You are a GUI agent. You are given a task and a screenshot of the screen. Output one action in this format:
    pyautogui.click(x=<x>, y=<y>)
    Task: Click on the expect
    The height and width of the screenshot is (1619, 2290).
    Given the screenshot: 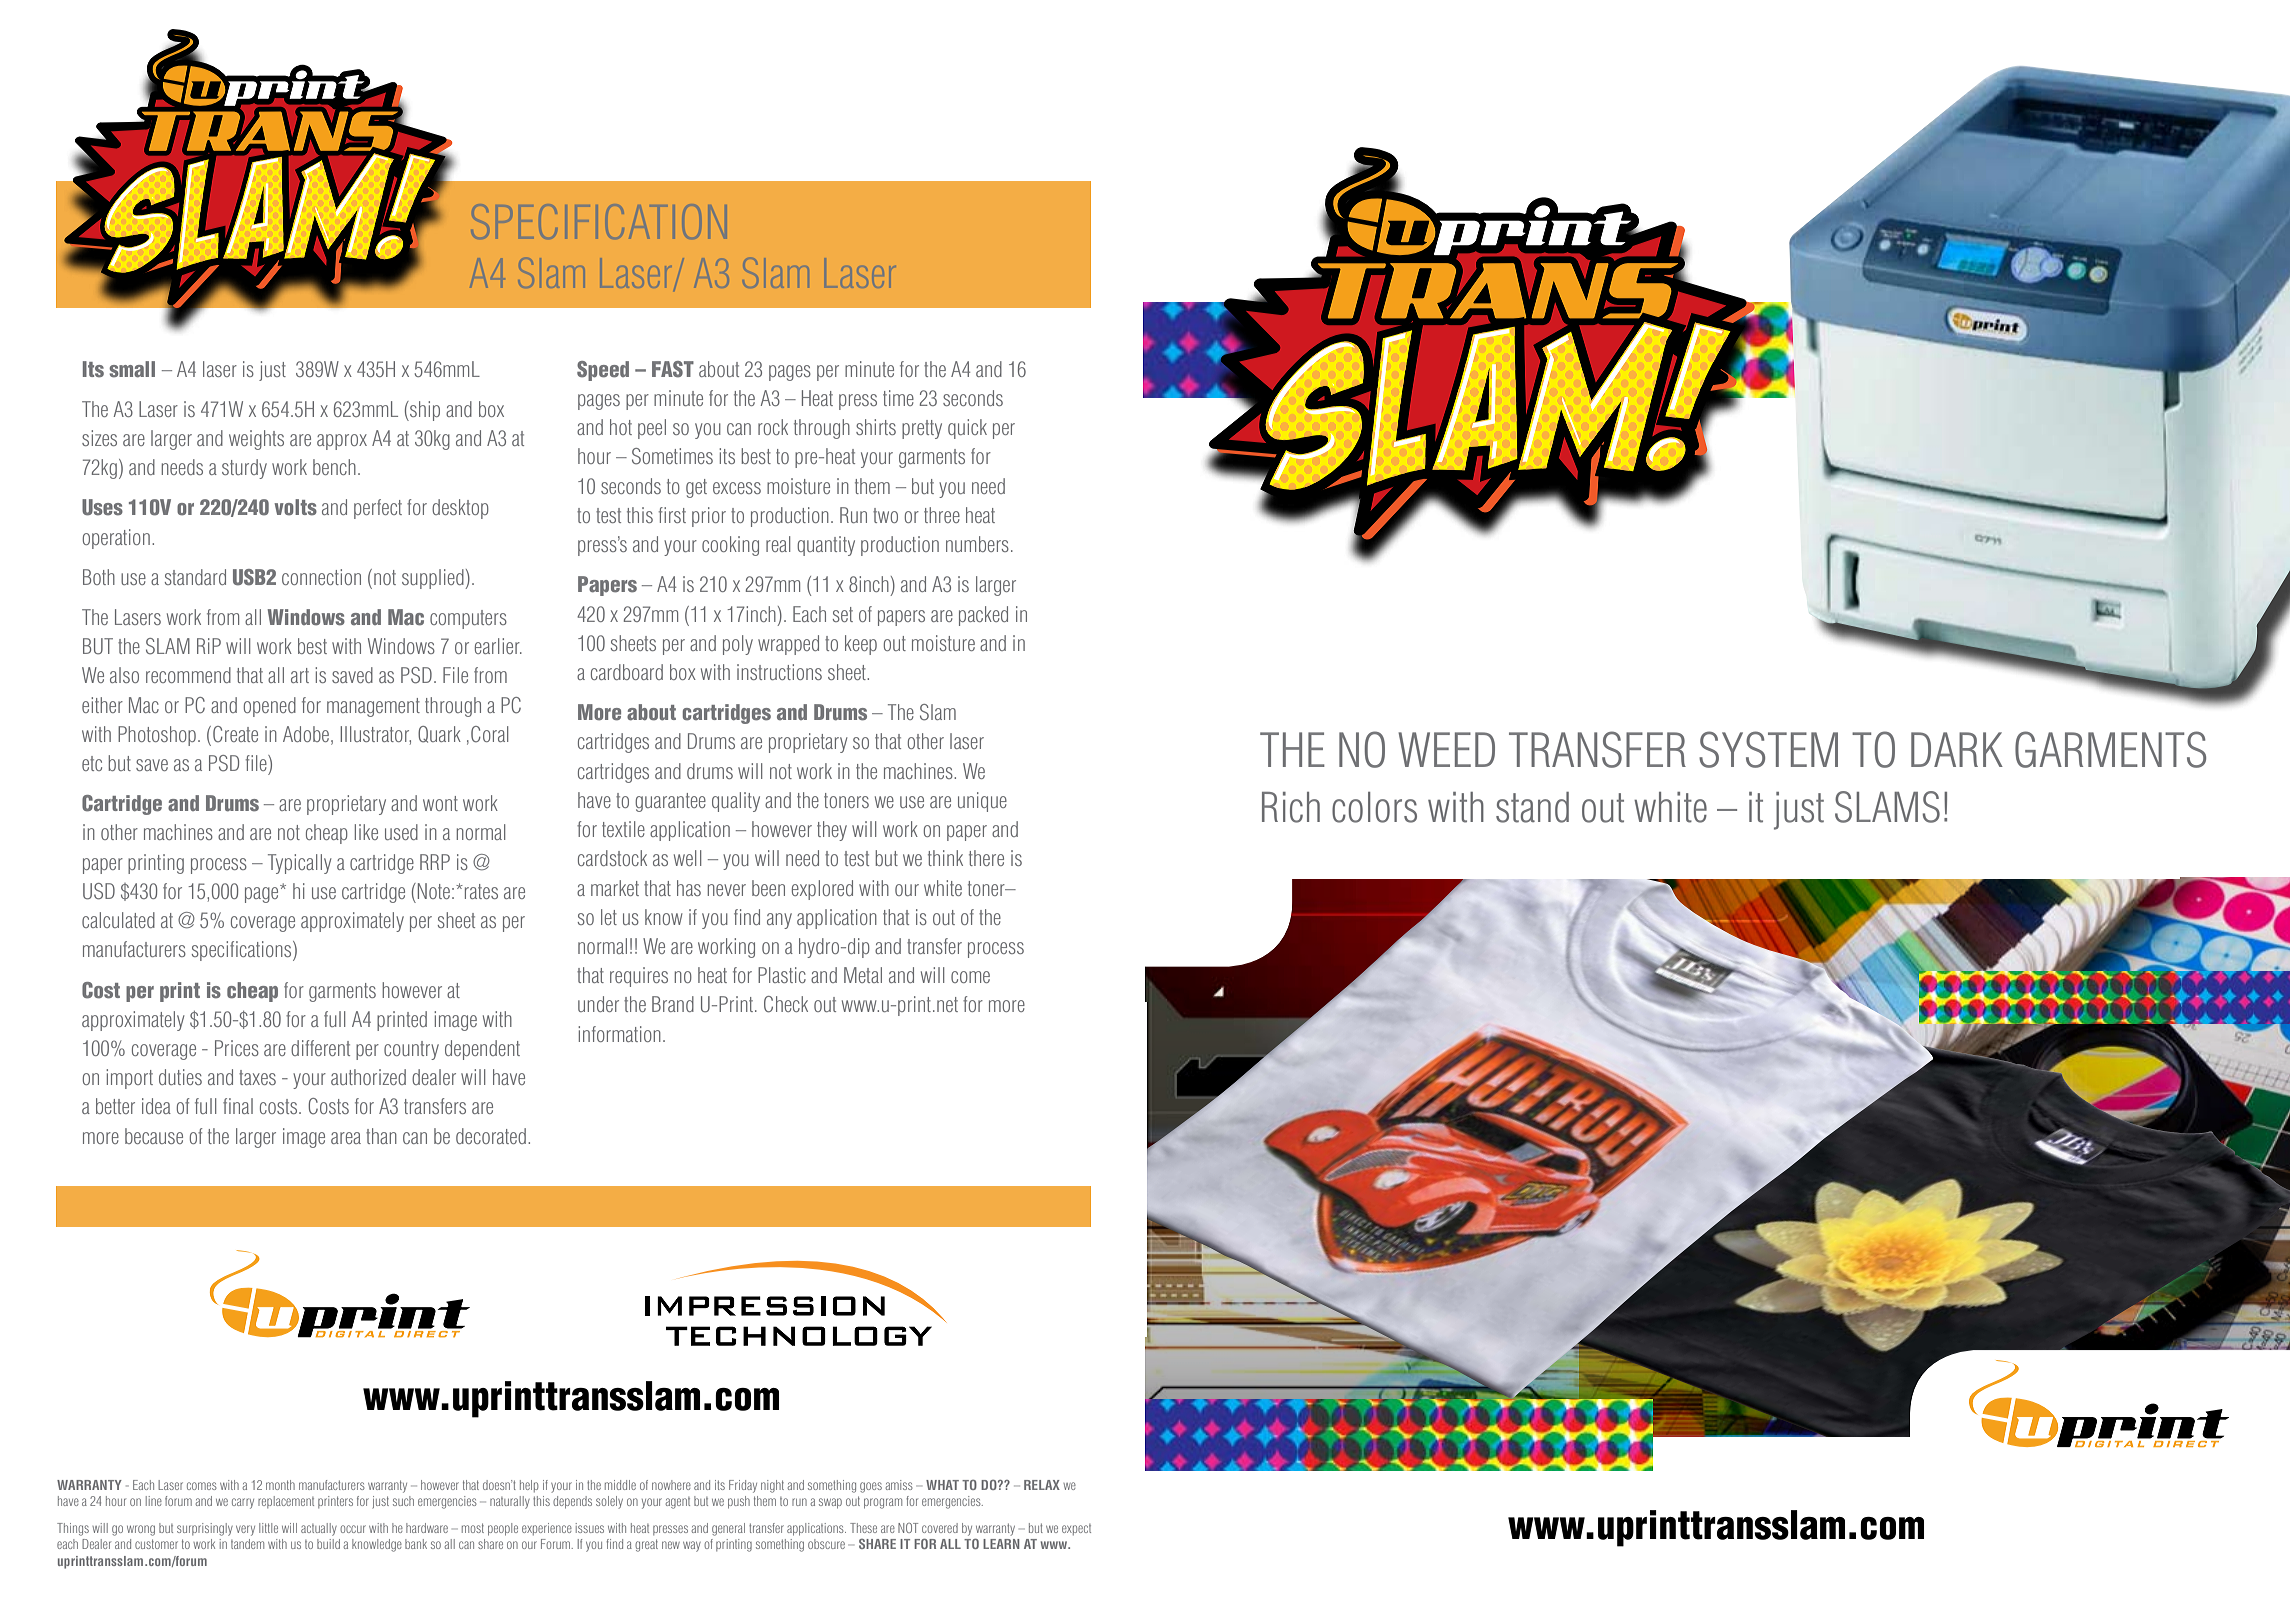 What is the action you would take?
    pyautogui.click(x=1076, y=1529)
